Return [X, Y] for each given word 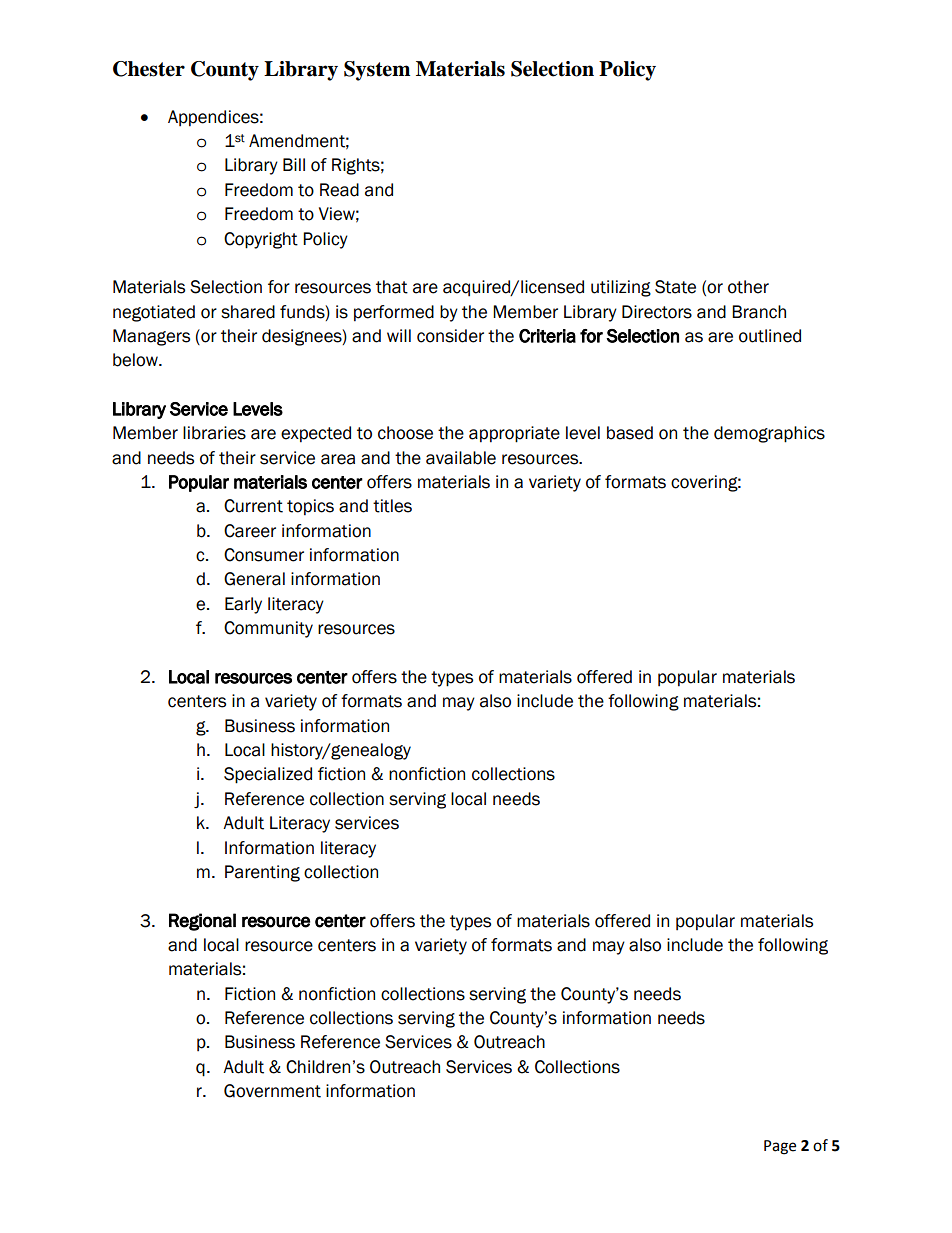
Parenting [262, 873]
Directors [657, 312]
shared [248, 312]
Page [780, 1147]
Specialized [268, 775]
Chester [149, 69]
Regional [202, 922]
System [377, 71]
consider [450, 336]
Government [272, 1091]
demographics [769, 434]
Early [243, 605]
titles [392, 506]
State [675, 287]
